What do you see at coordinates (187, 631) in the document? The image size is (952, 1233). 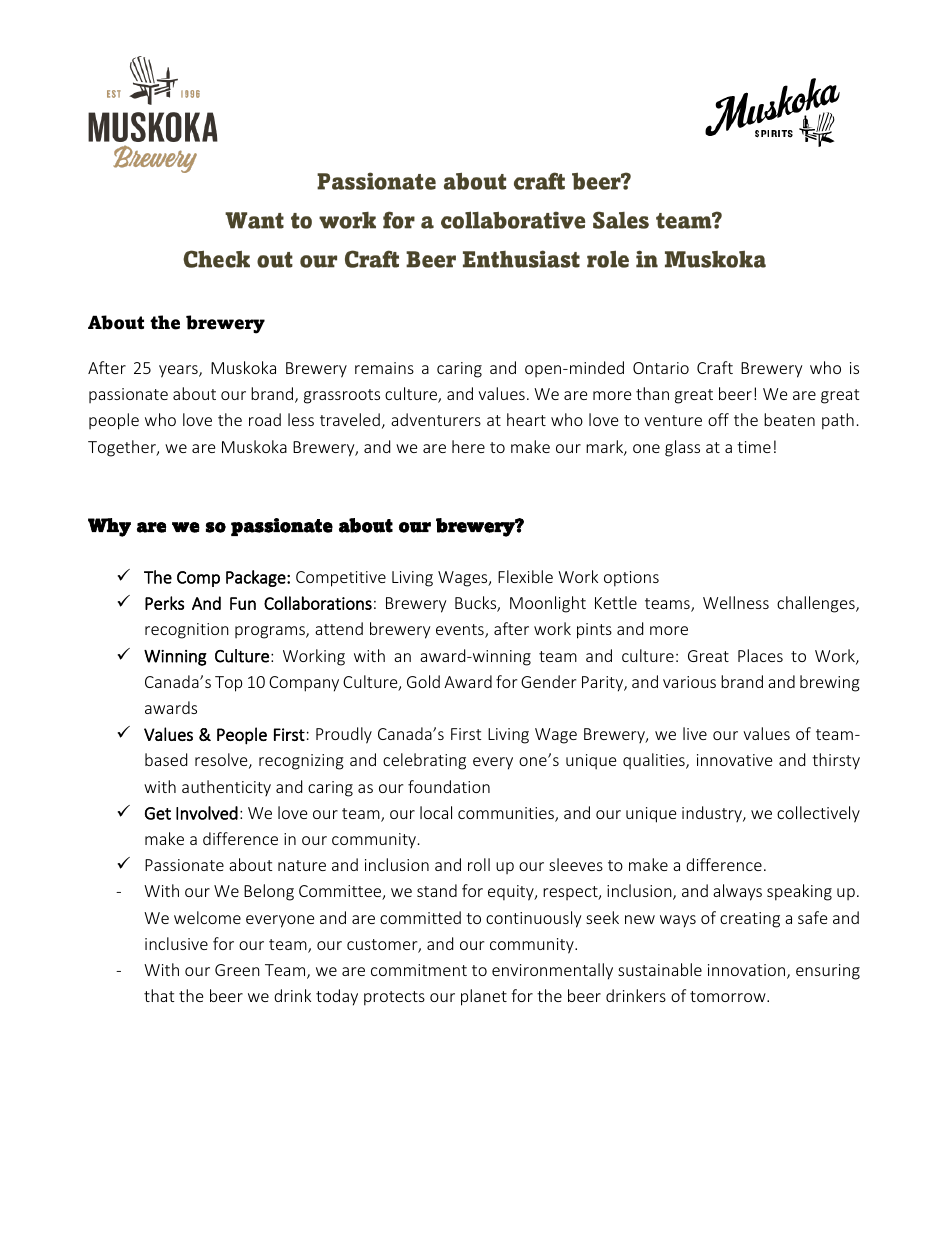 I see `recognition` at bounding box center [187, 631].
